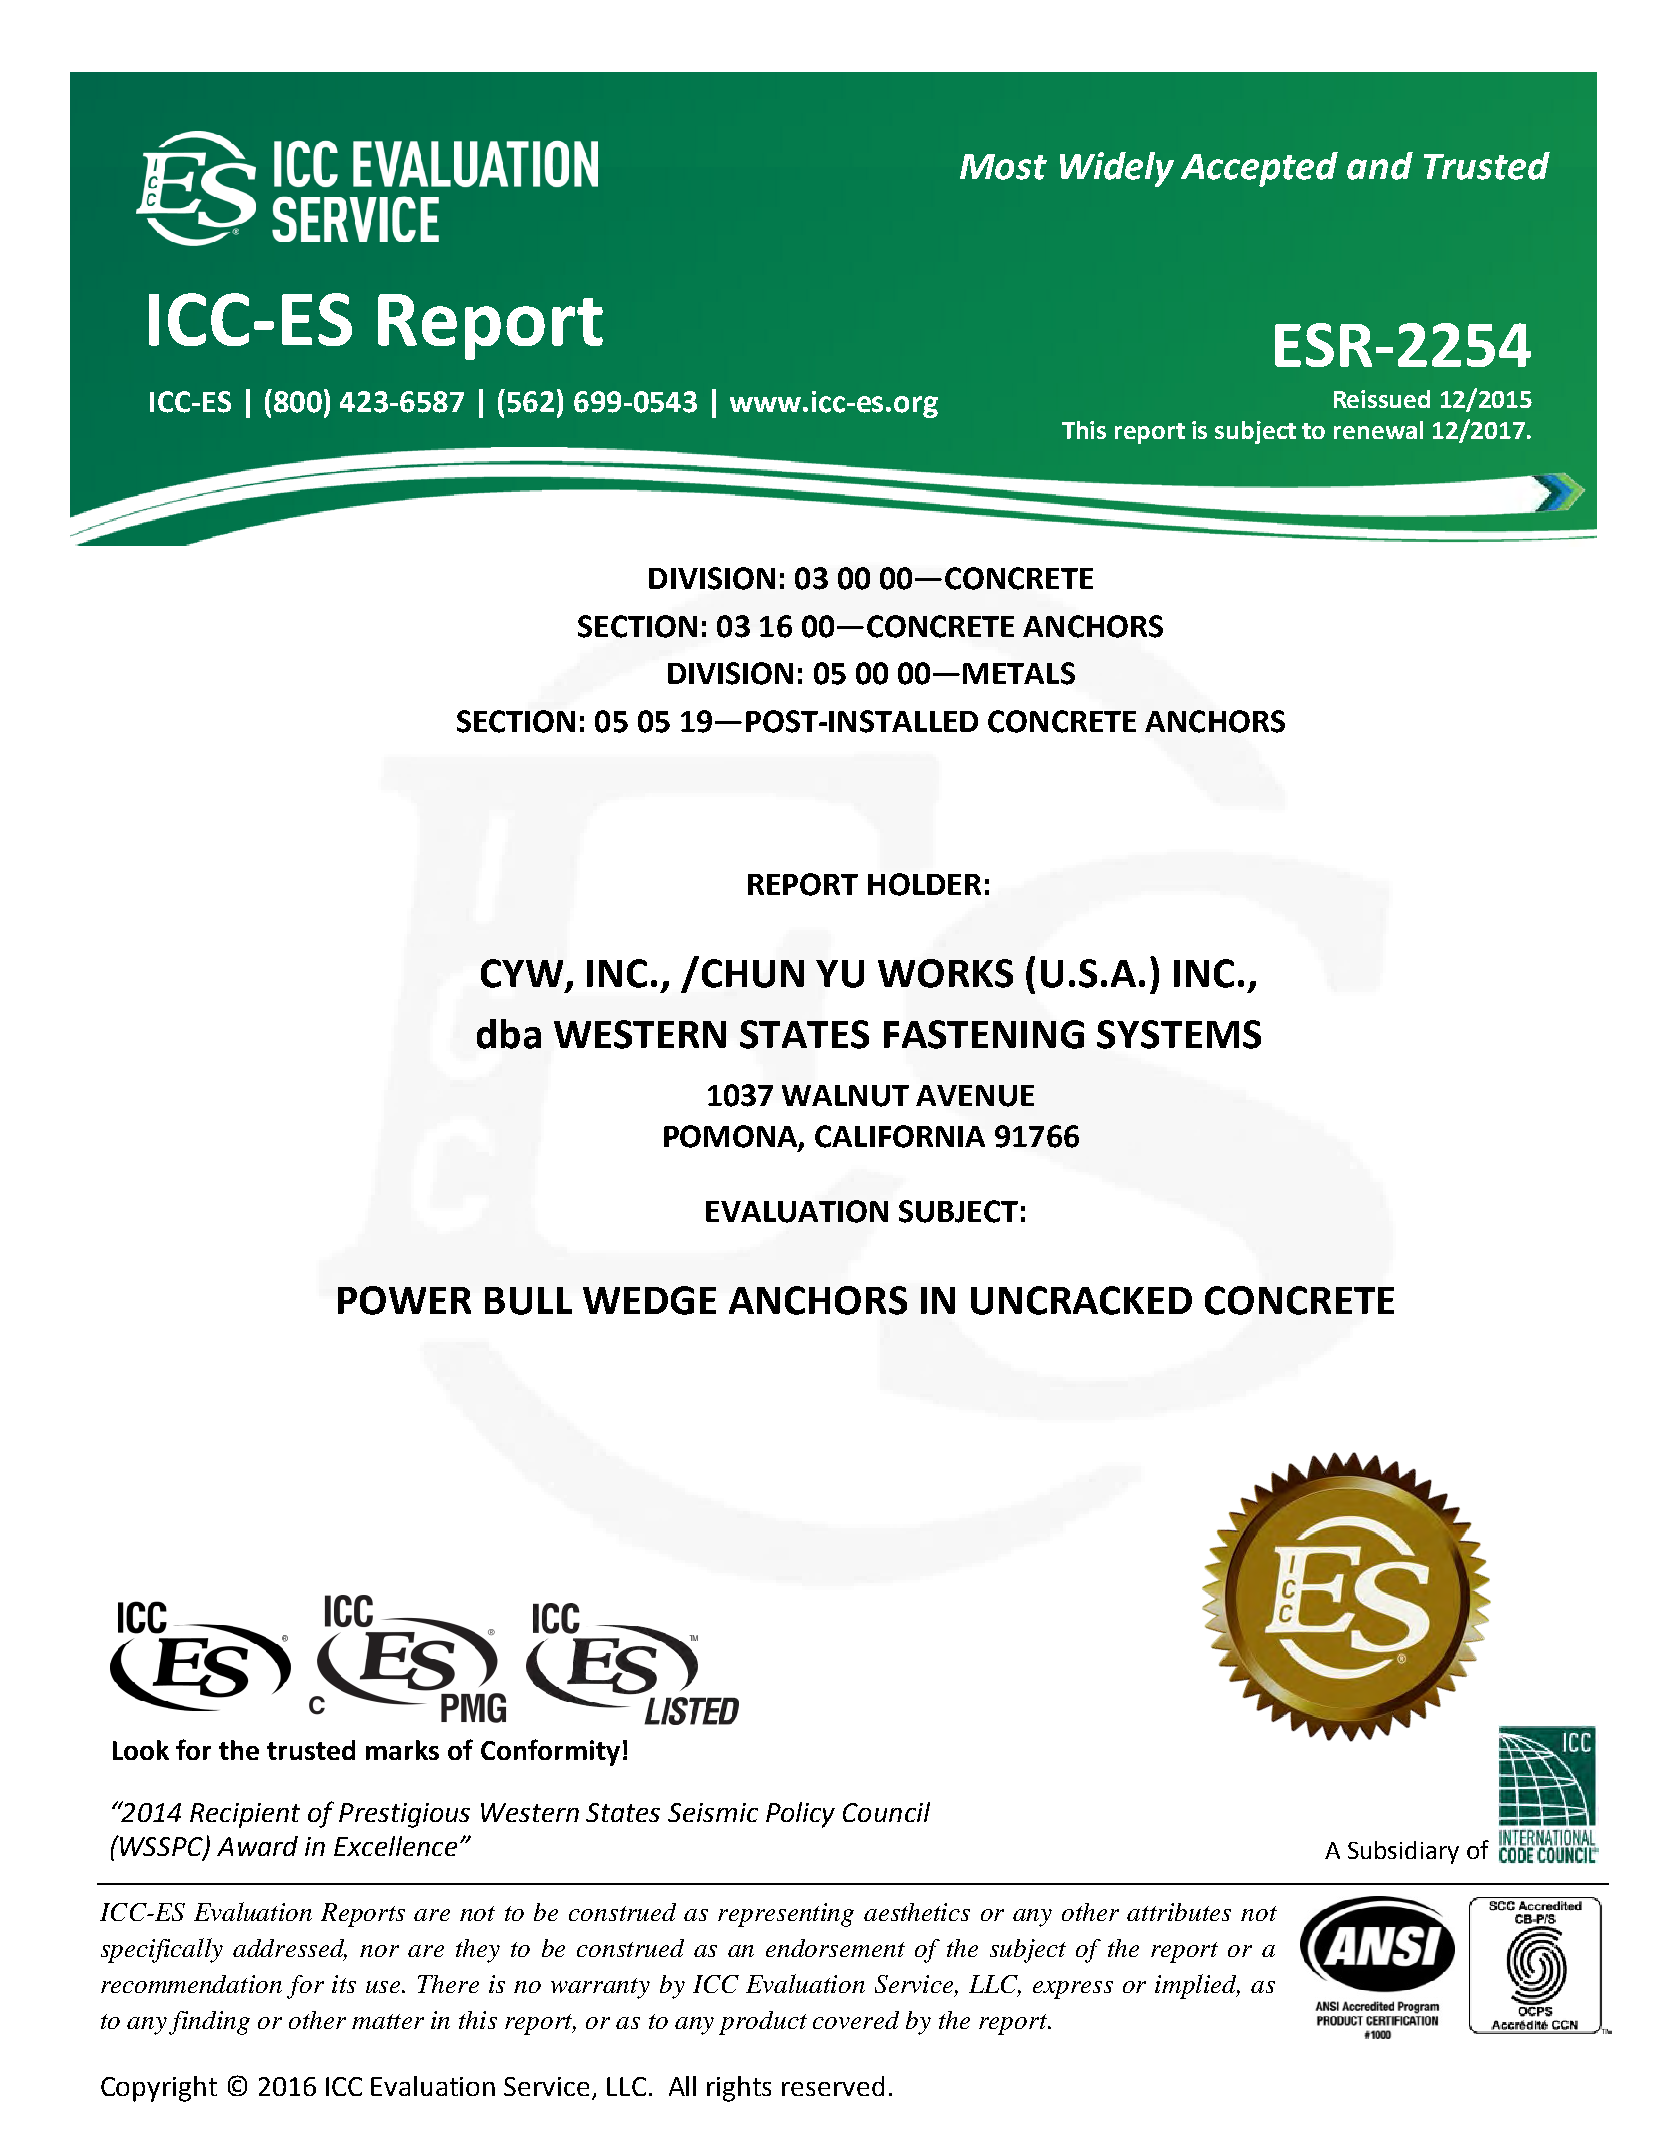 This screenshot has height=2152, width=1663. I want to click on POWER, so click(404, 1300).
